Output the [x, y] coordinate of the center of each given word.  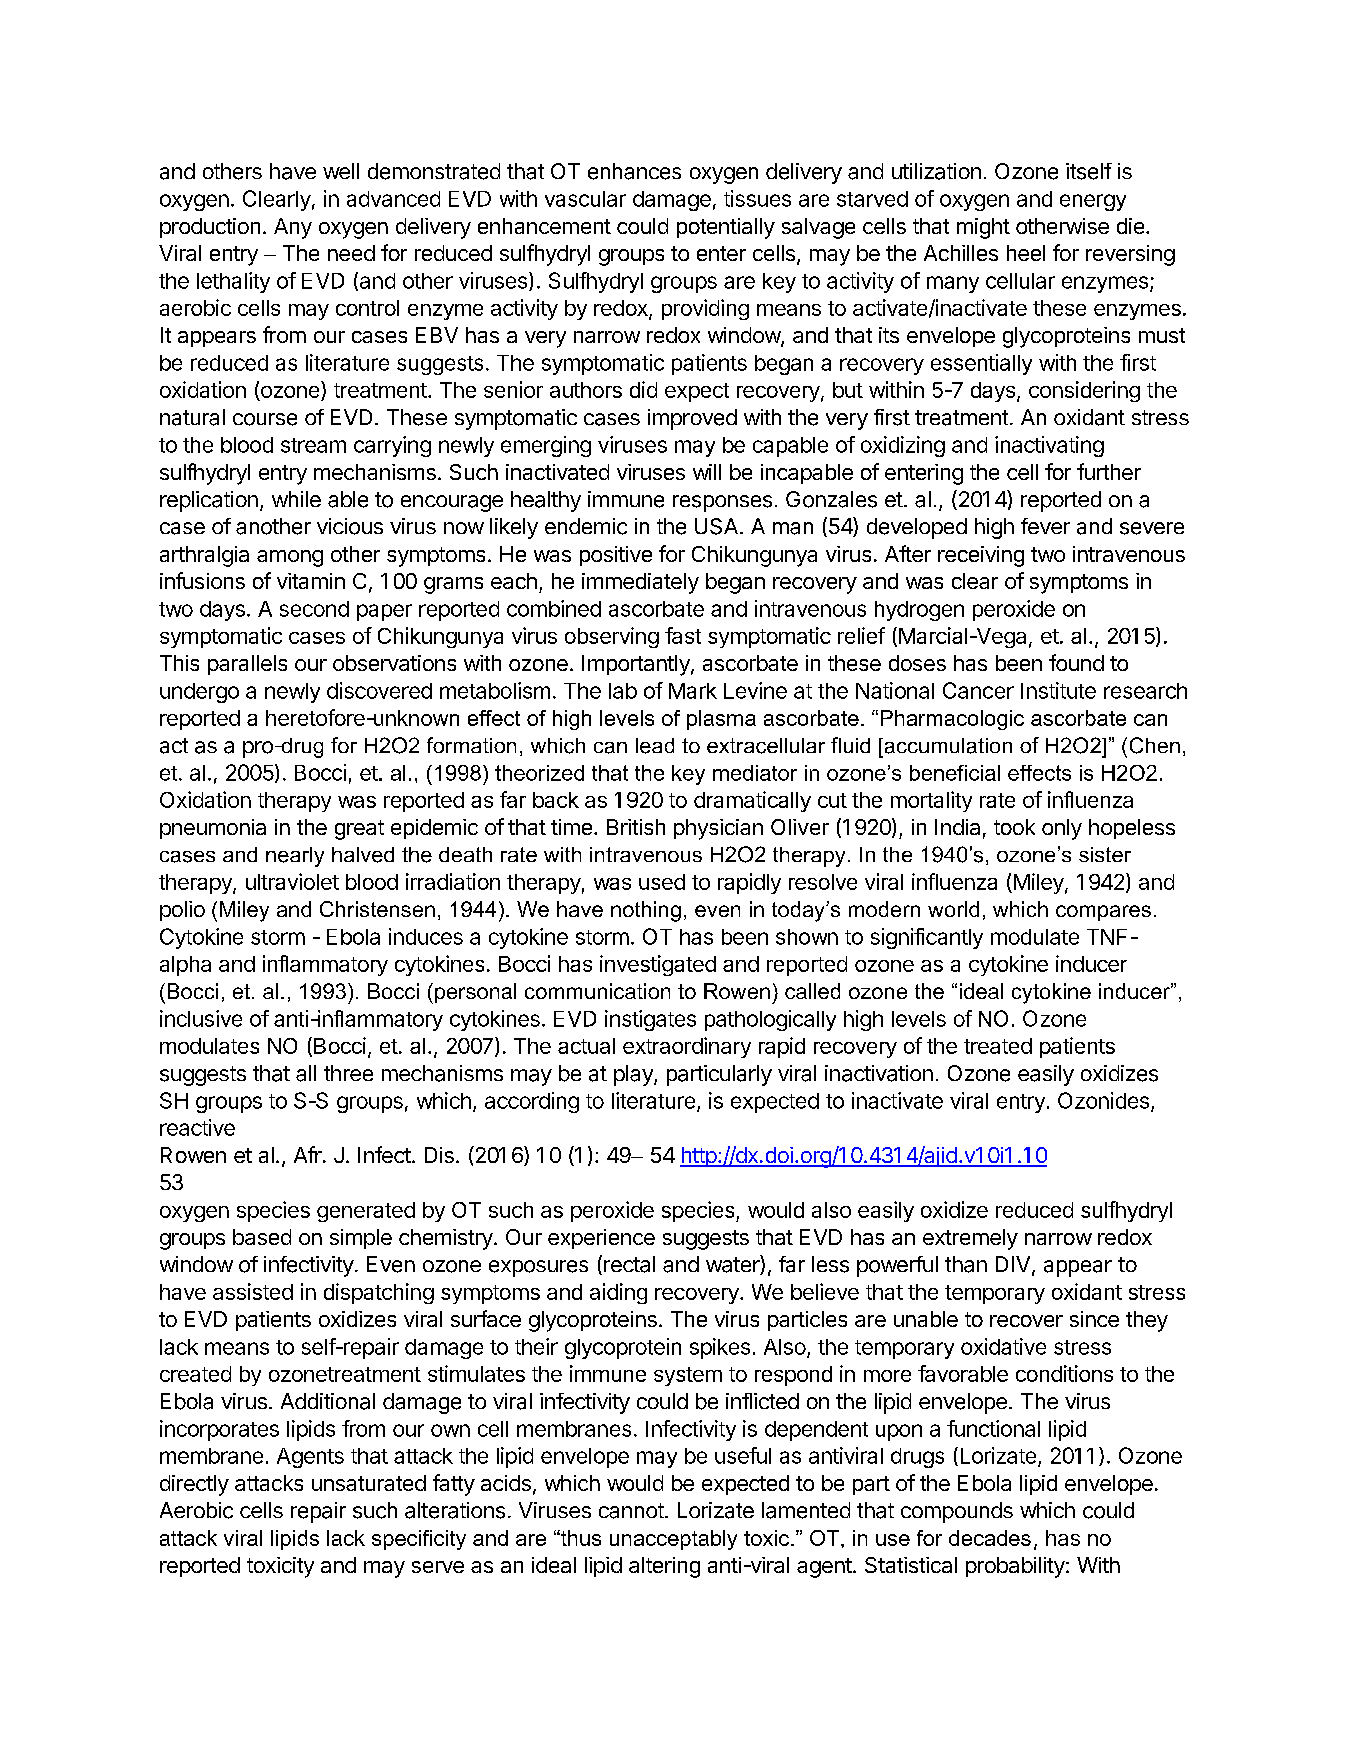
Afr [308, 1154]
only [1062, 829]
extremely [970, 1239]
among [290, 558]
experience [601, 1239]
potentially [726, 228]
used [662, 882]
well [341, 171]
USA [716, 526]
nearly [295, 857]
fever [1045, 526]
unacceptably [673, 1540]
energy [1093, 202]
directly [194, 1485]
